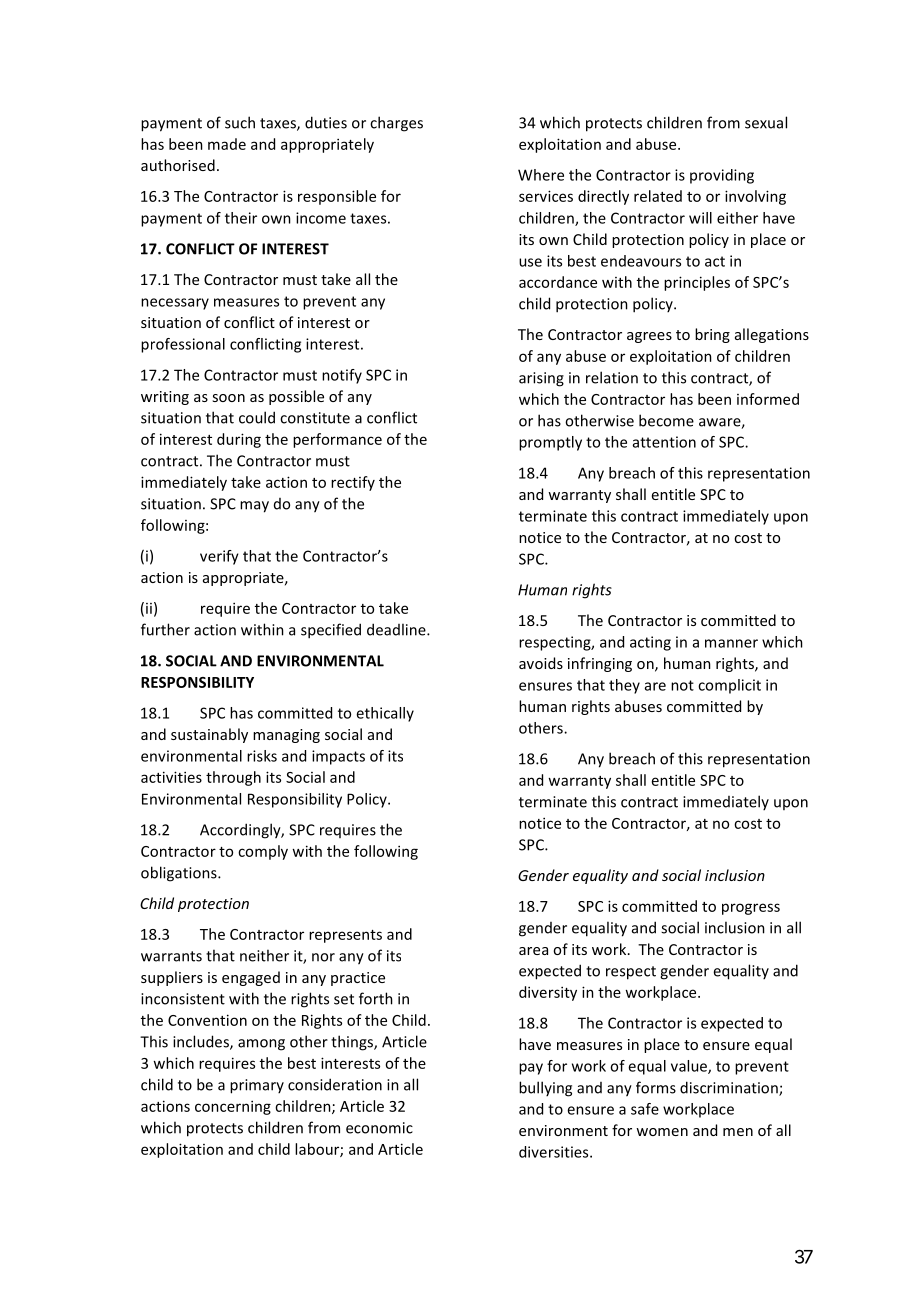 The width and height of the image is (924, 1309). What do you see at coordinates (165, 629) in the image?
I see `further` at bounding box center [165, 629].
